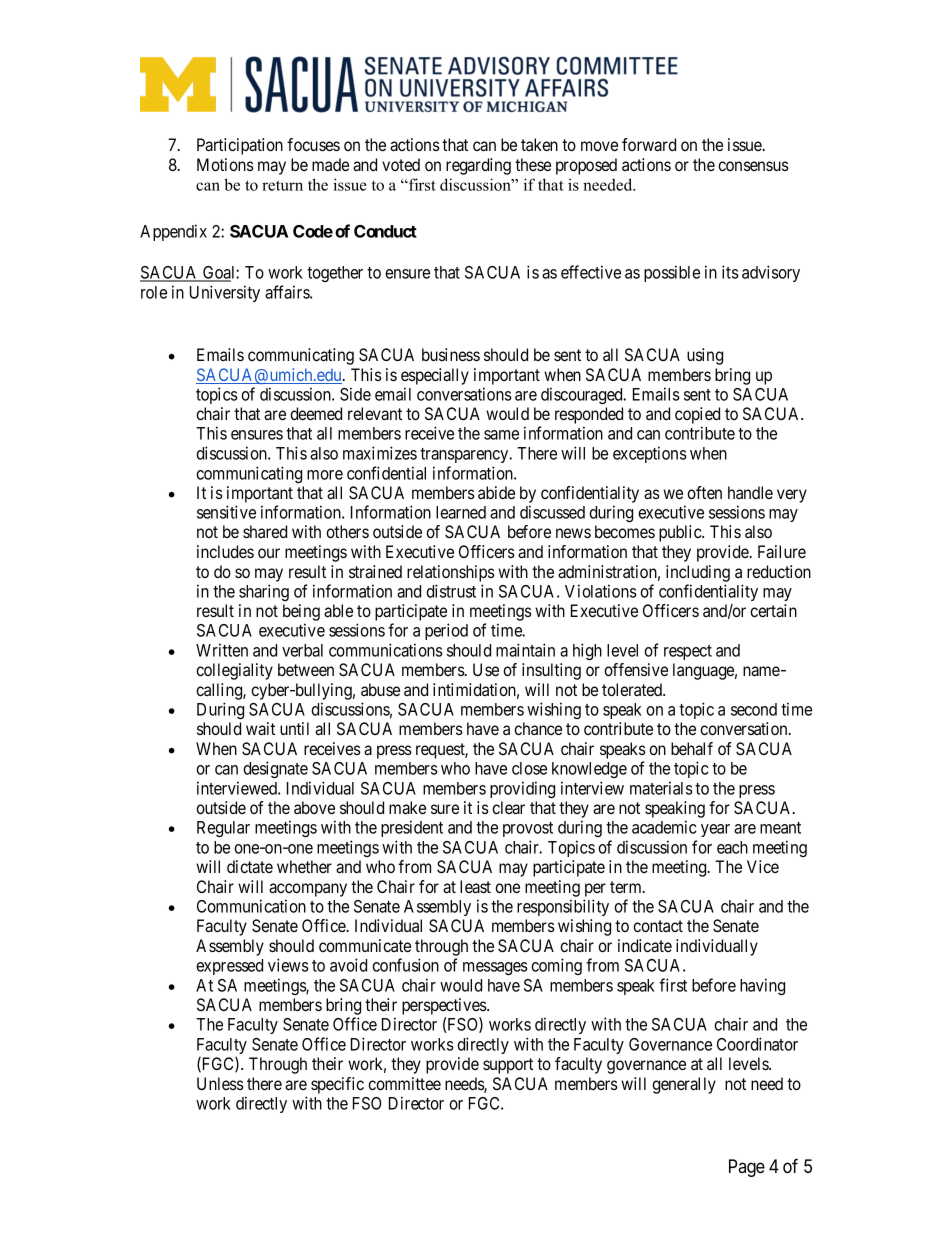  Describe the element at coordinates (220, 1083) in the screenshot. I see `Unless` at that location.
